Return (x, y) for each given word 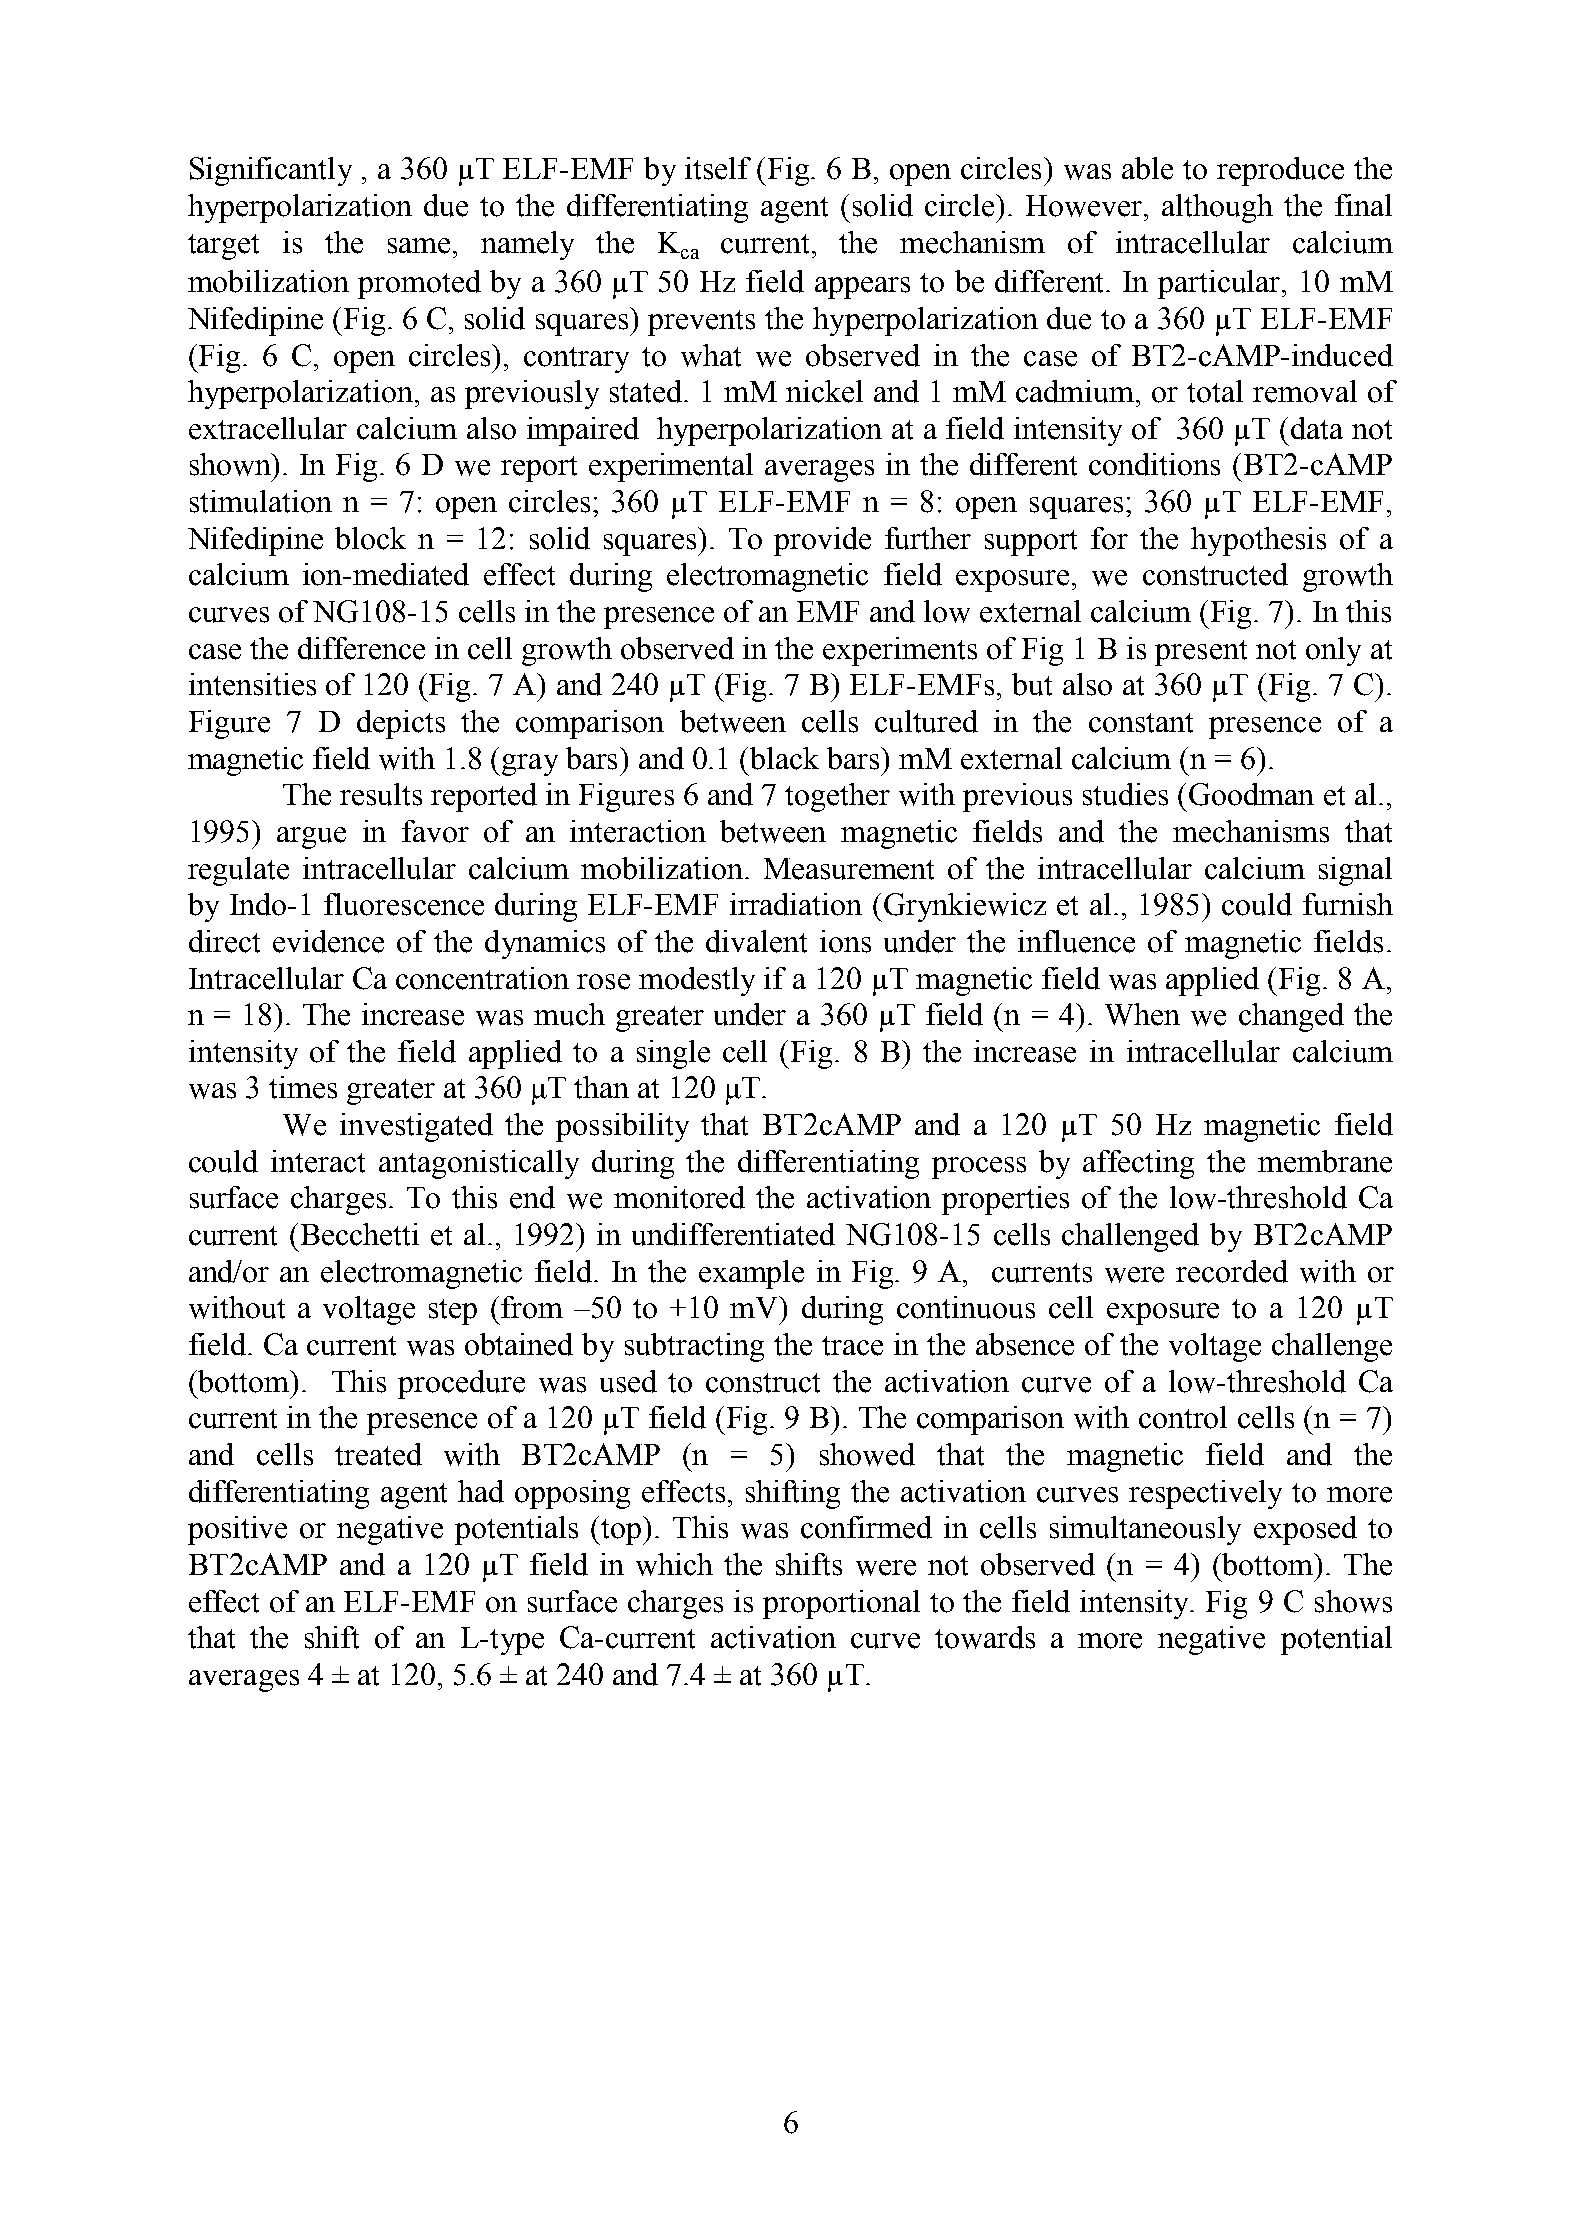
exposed (1305, 1530)
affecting (1138, 1164)
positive (237, 1530)
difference (361, 648)
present (1201, 653)
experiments (900, 651)
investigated (416, 1127)
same (419, 246)
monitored (679, 1197)
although (1217, 208)
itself (718, 168)
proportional (841, 1604)
